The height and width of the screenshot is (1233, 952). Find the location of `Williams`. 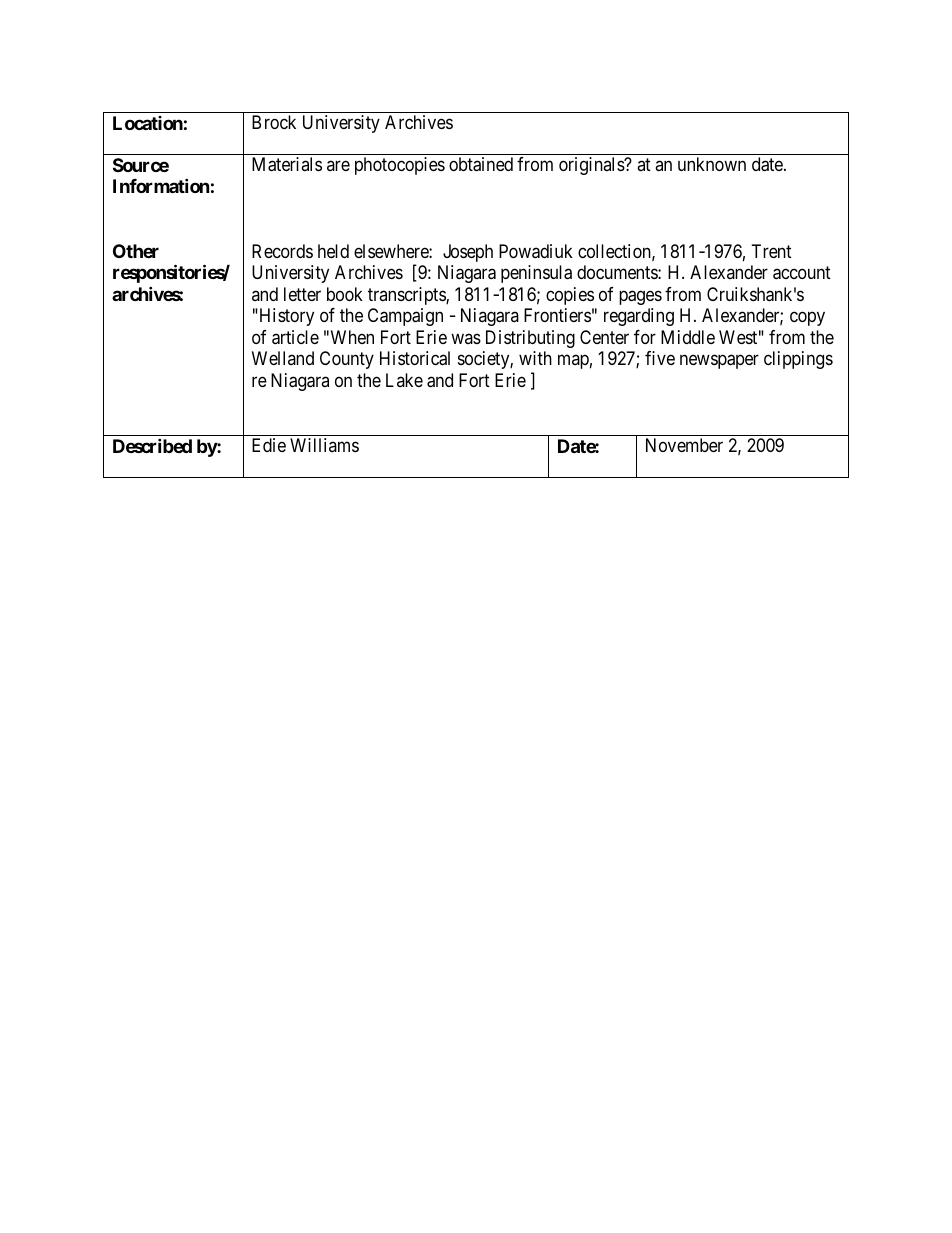

Williams is located at coordinates (324, 445).
